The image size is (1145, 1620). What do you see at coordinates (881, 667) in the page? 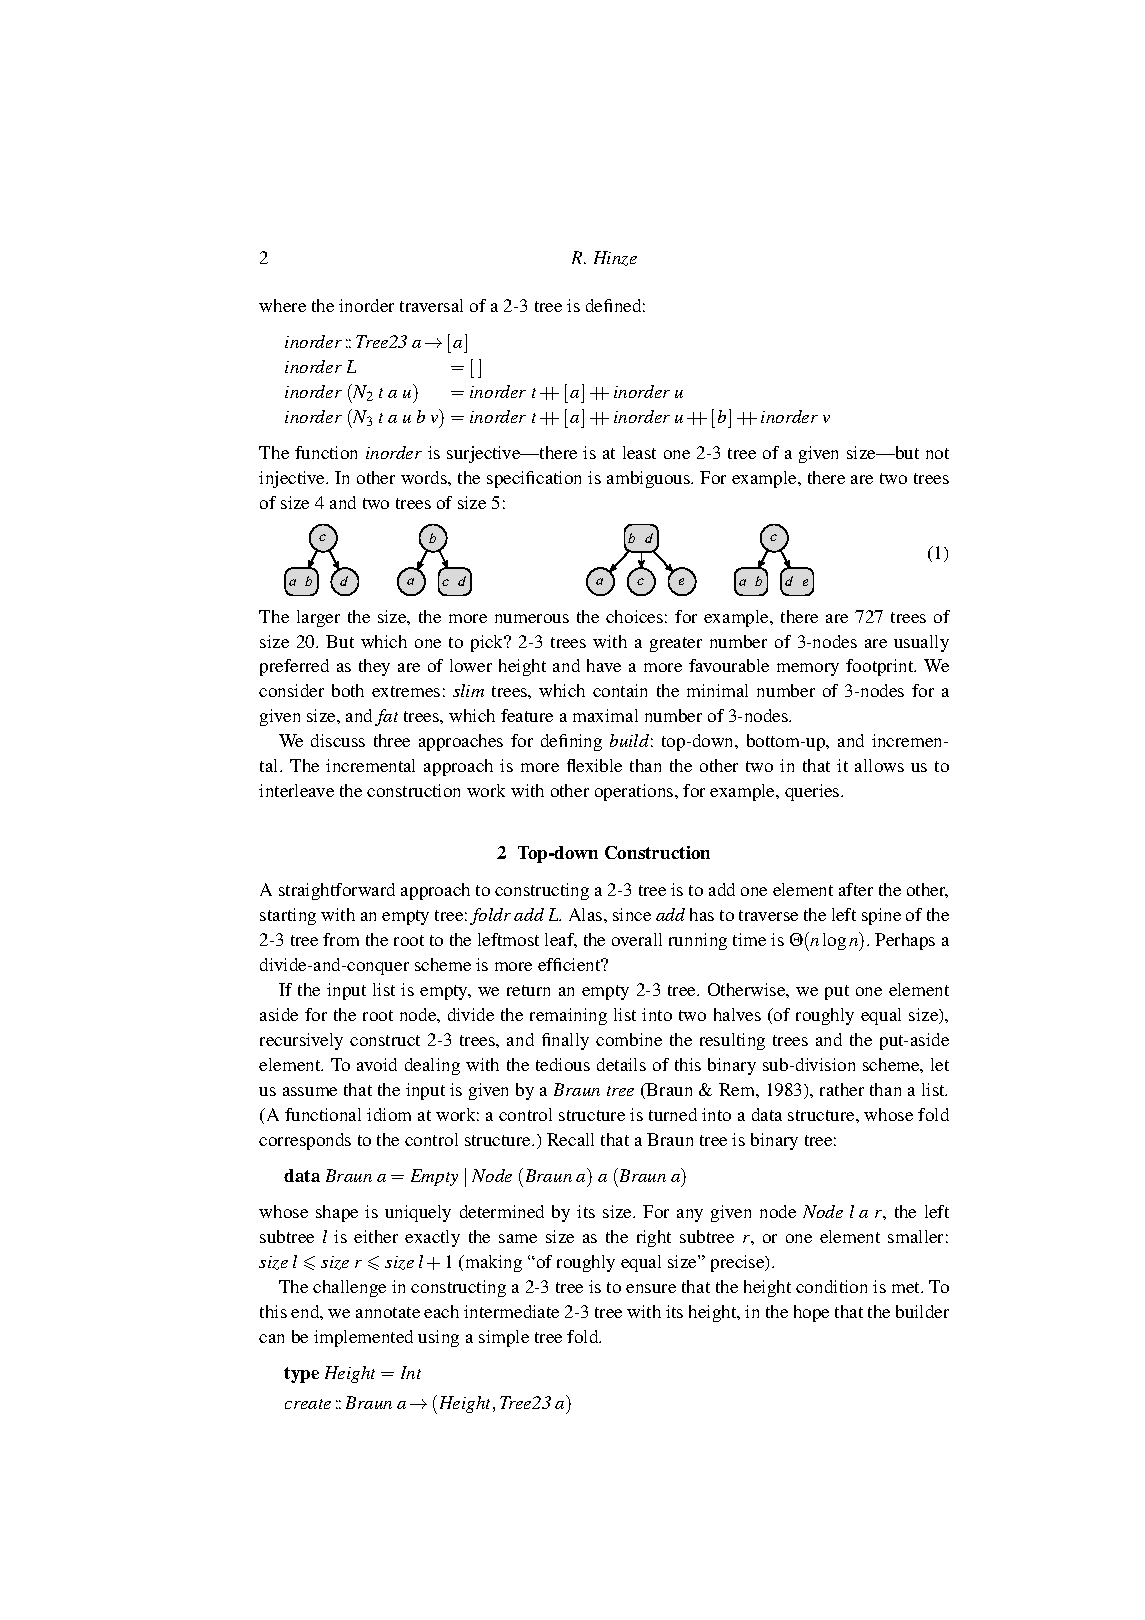
I see `footprint` at bounding box center [881, 667].
